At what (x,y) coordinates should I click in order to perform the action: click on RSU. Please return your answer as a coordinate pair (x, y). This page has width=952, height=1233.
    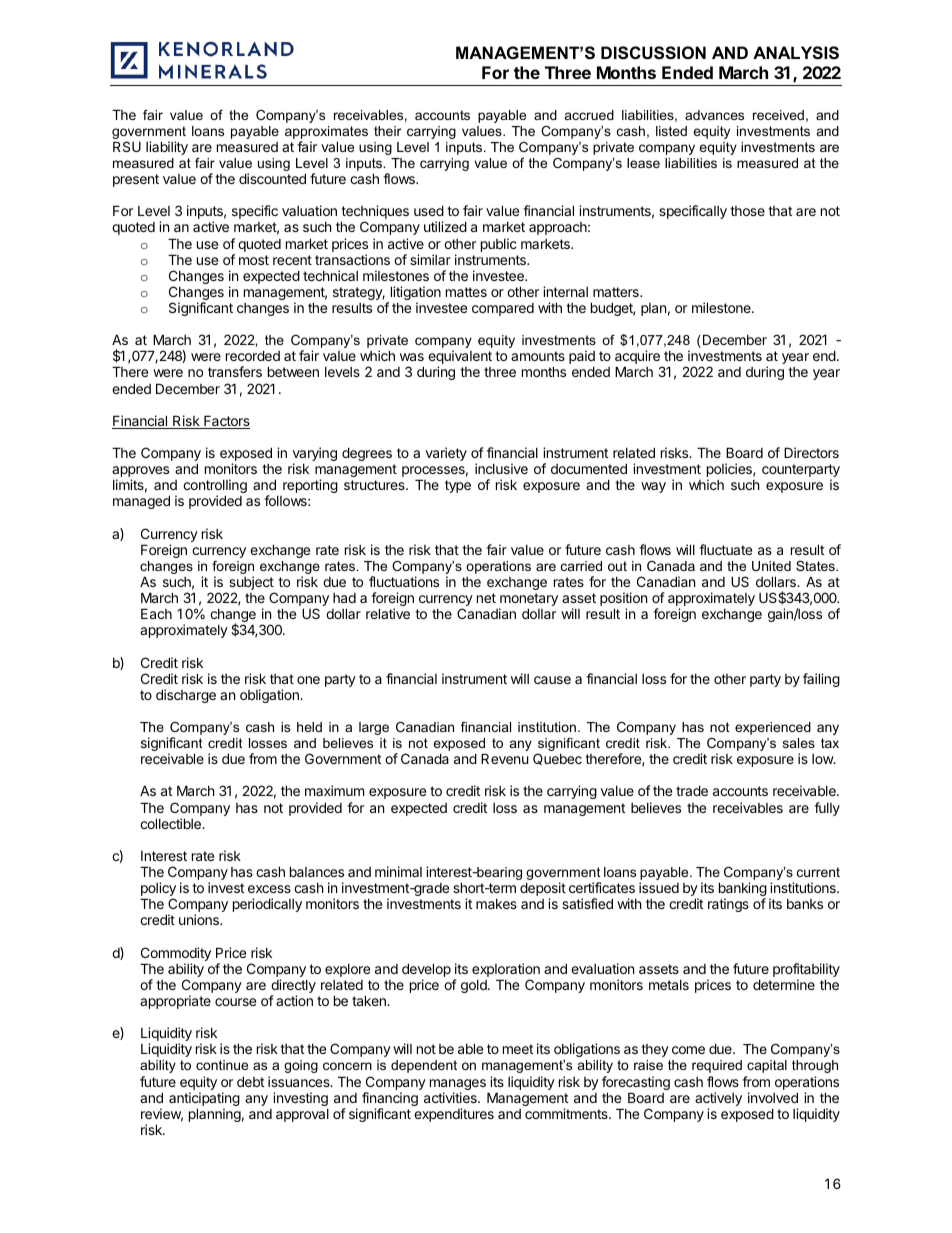
    Looking at the image, I should click on (127, 146).
